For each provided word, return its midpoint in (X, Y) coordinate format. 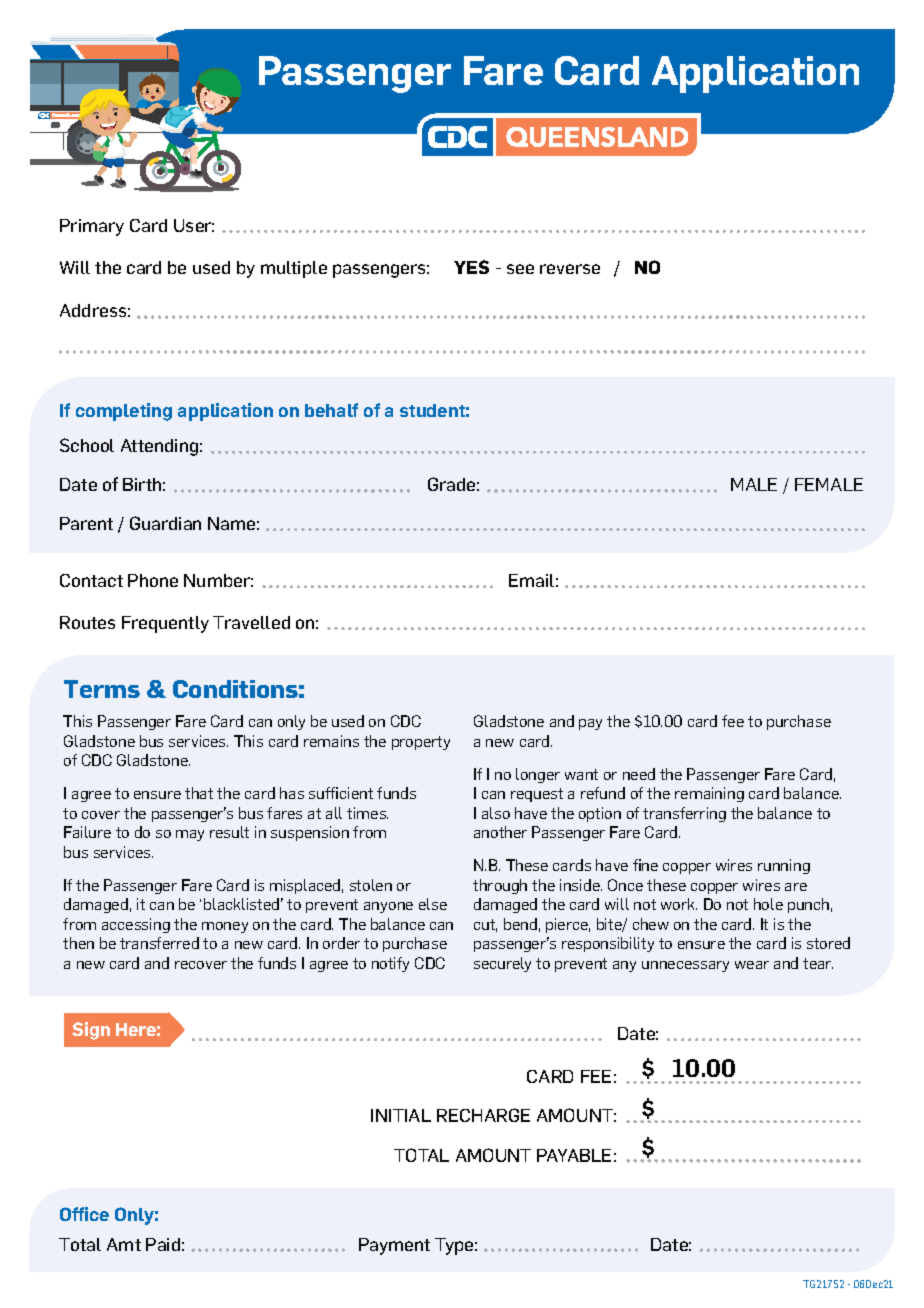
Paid (163, 1244)
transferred (159, 943)
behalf (331, 410)
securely (502, 964)
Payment (394, 1246)
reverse (570, 269)
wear (752, 965)
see (520, 269)
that (199, 793)
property (421, 743)
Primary (92, 227)
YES (471, 267)
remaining (709, 794)
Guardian (165, 523)
